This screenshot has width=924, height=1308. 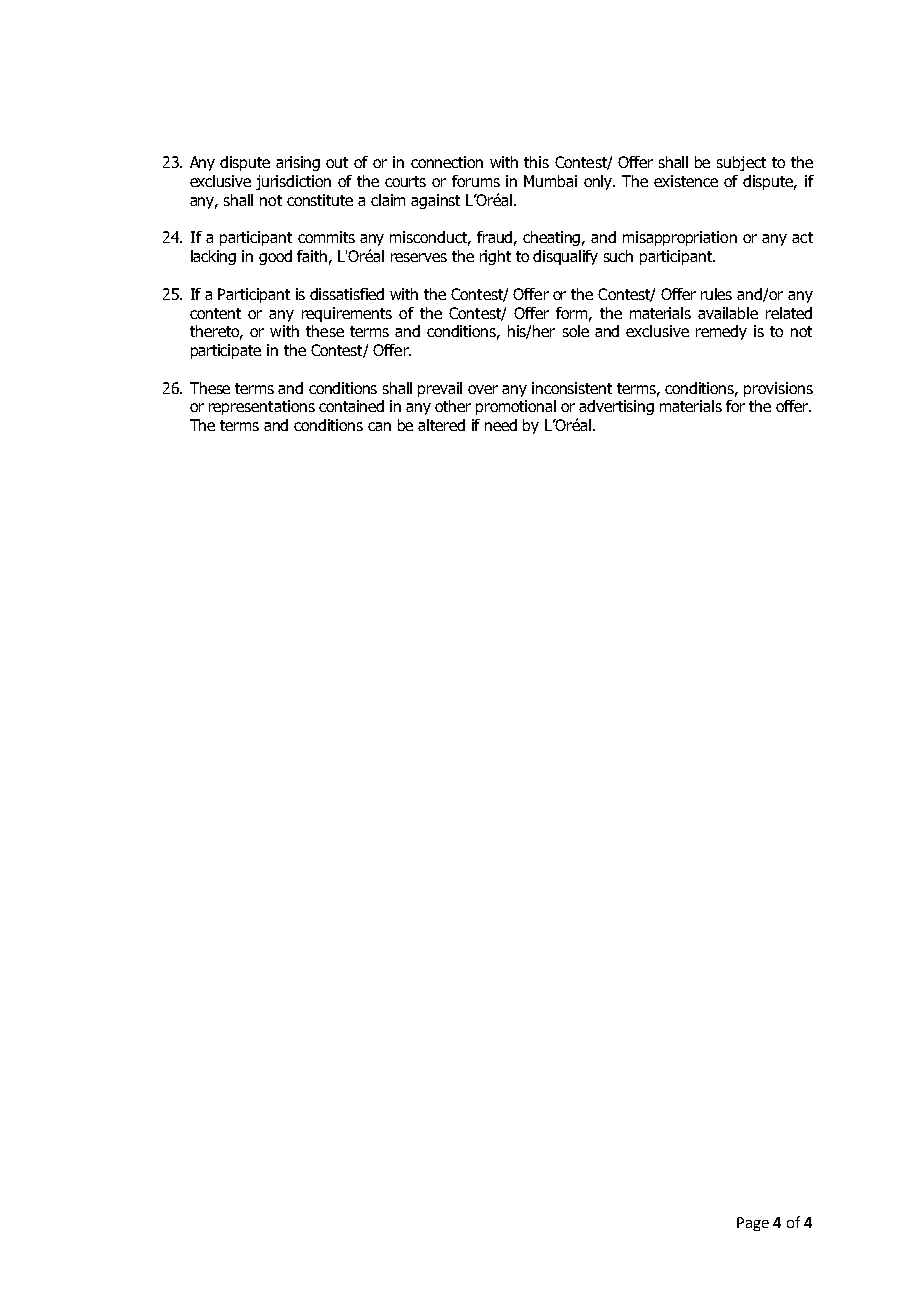 I want to click on advertising, so click(x=616, y=407).
